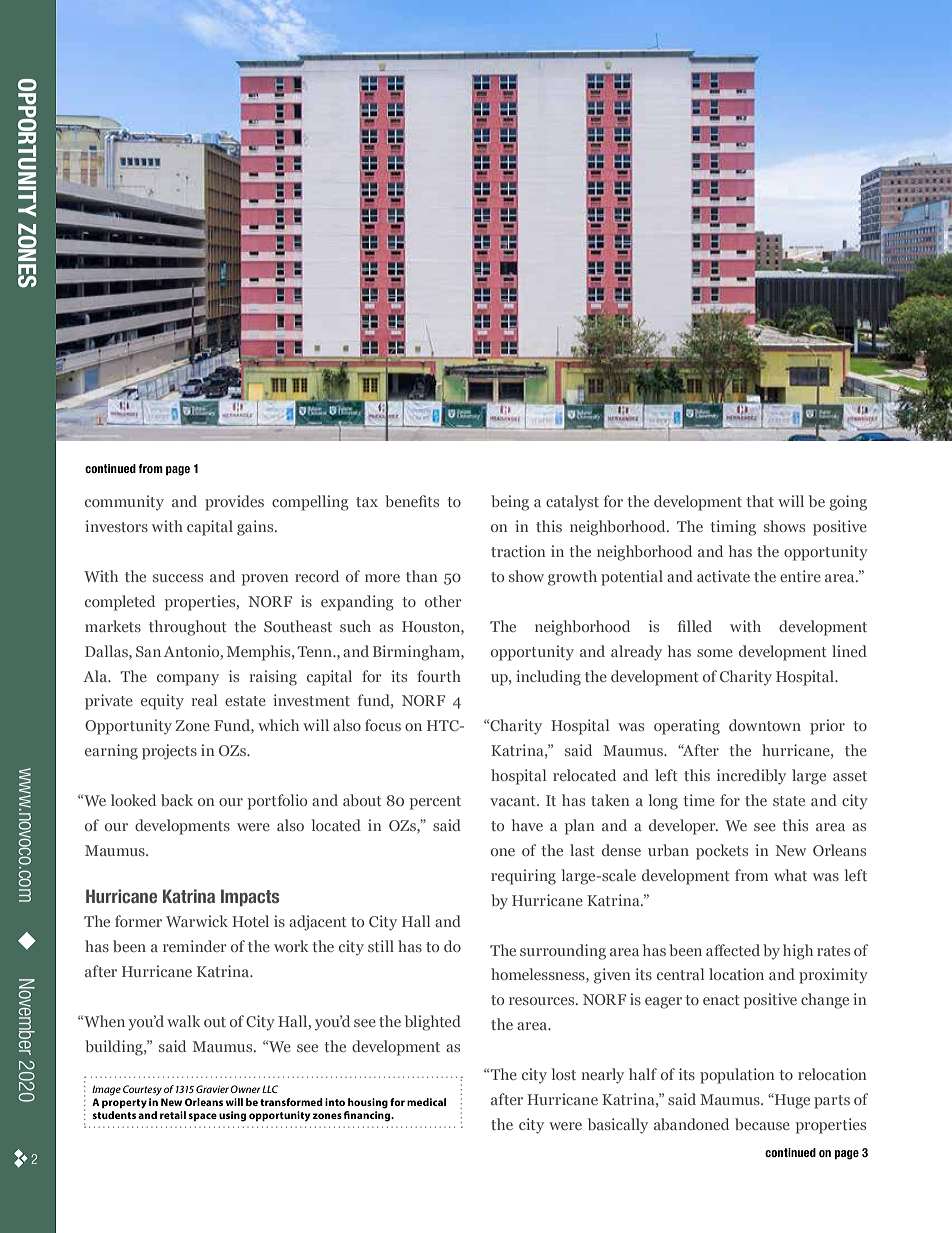  What do you see at coordinates (383, 725) in the page?
I see `focus` at bounding box center [383, 725].
